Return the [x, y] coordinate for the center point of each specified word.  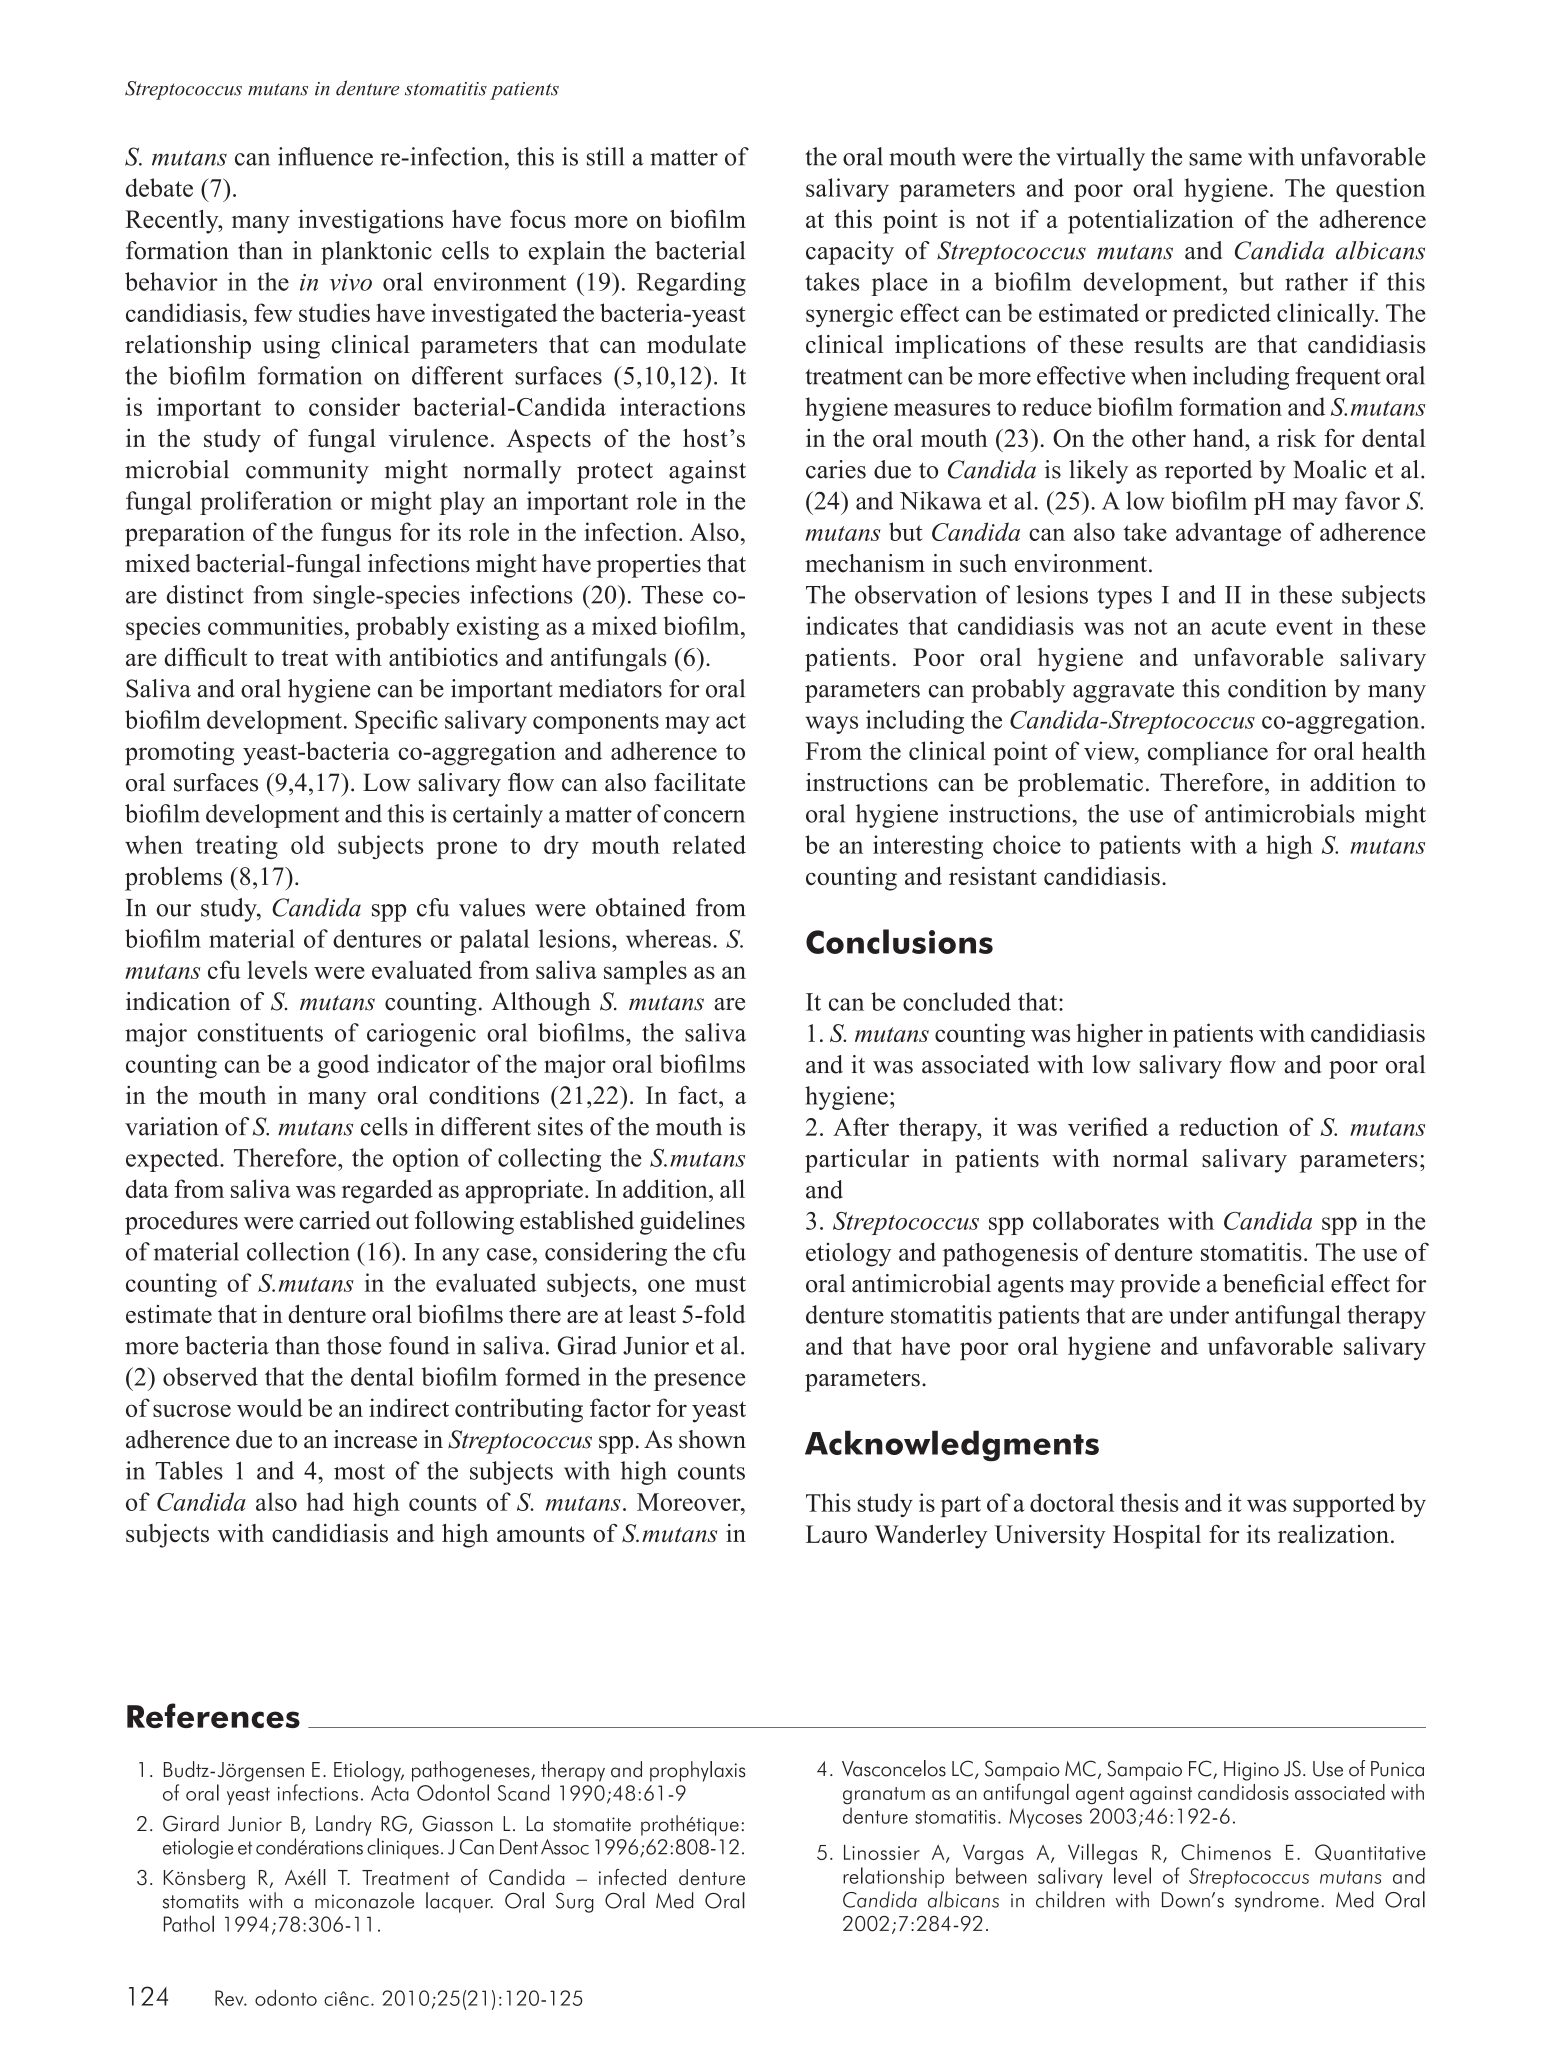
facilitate [699, 782]
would [270, 1407]
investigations [370, 221]
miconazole [364, 1900]
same [1215, 159]
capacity [850, 253]
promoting [179, 753]
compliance [1208, 753]
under [1199, 1314]
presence [699, 1382]
